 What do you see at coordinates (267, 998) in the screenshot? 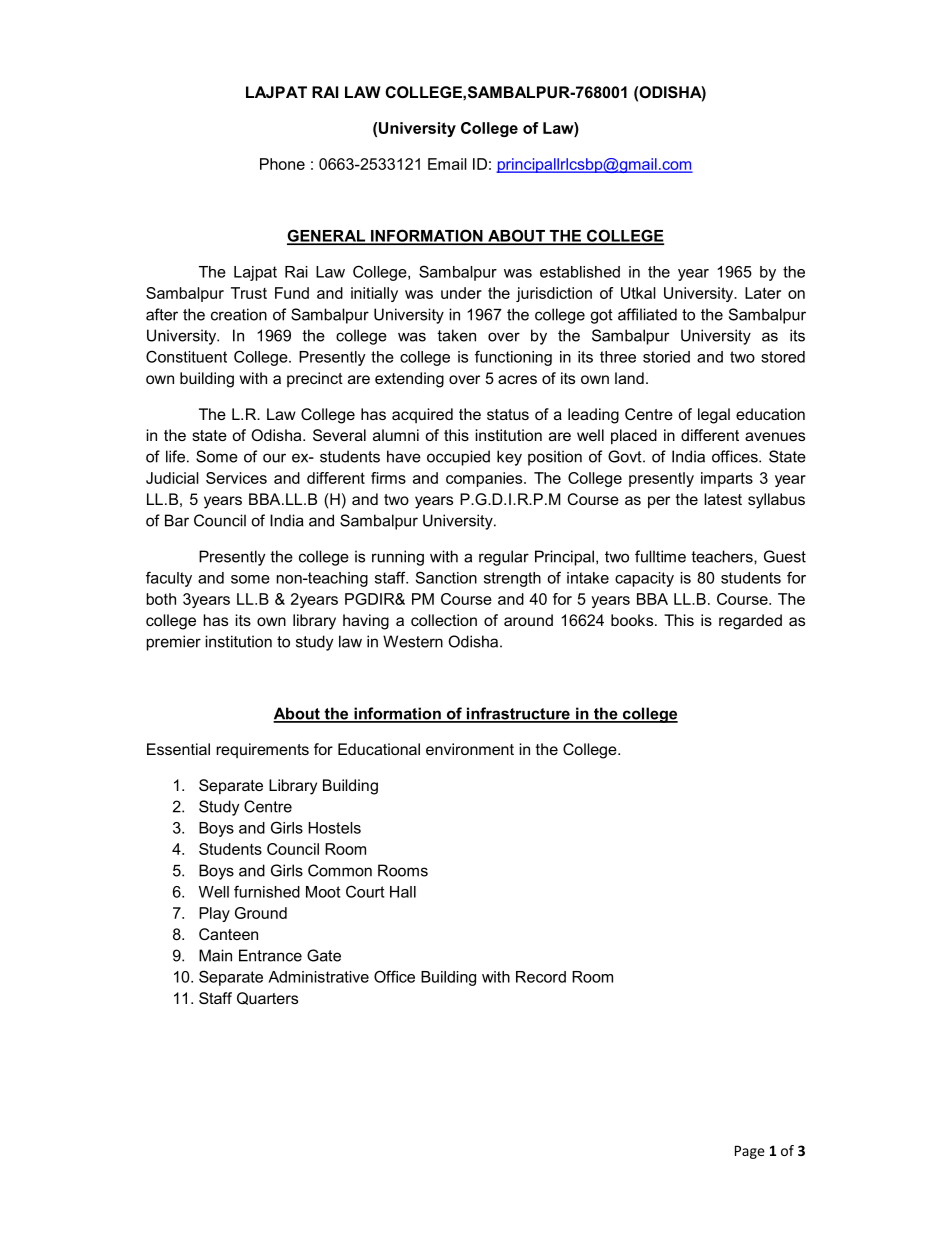
I see `Quarters` at bounding box center [267, 998].
